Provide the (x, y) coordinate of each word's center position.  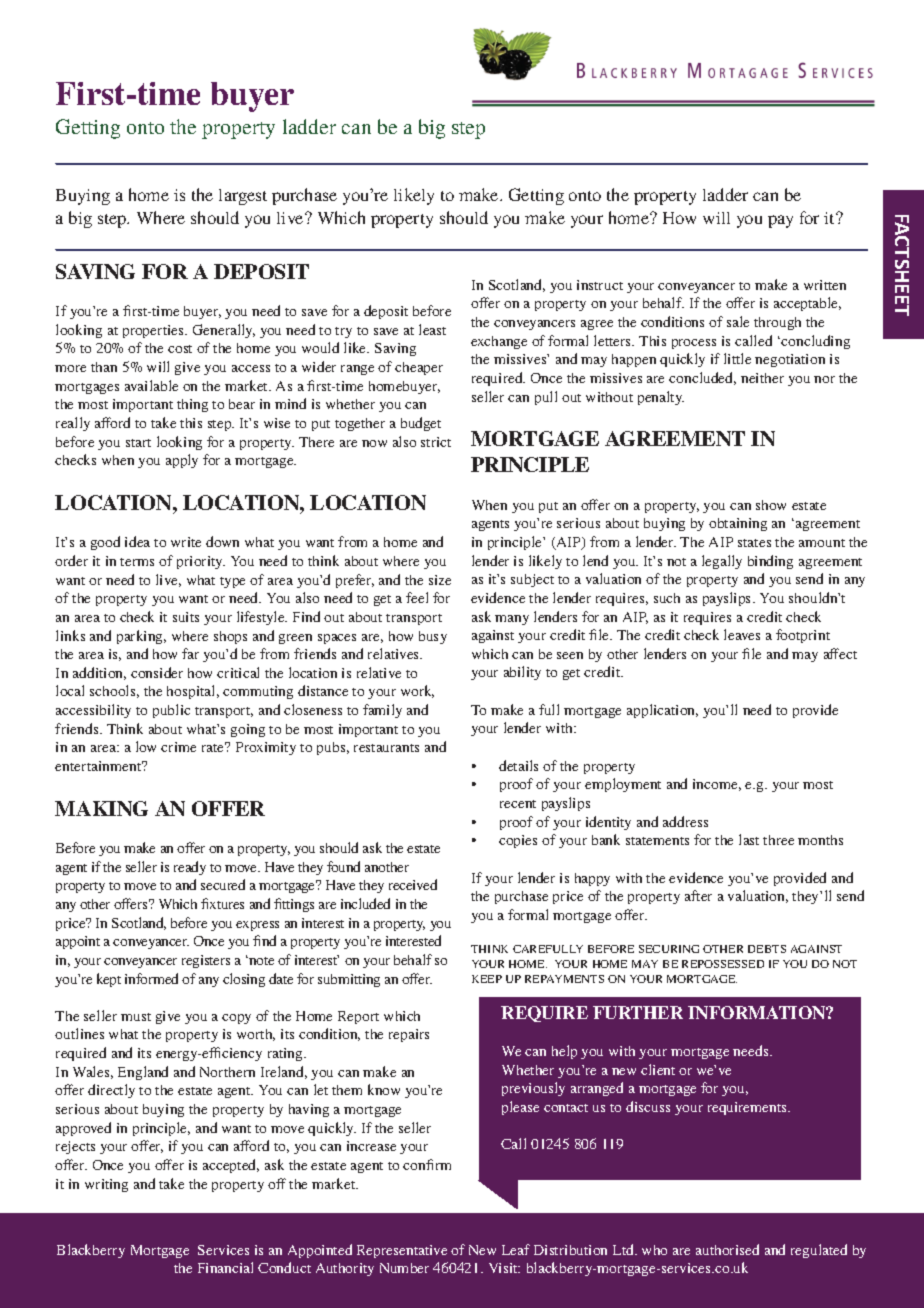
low (146, 746)
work (417, 691)
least (432, 329)
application (662, 711)
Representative (402, 1251)
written (825, 285)
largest (243, 197)
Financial (225, 1267)
